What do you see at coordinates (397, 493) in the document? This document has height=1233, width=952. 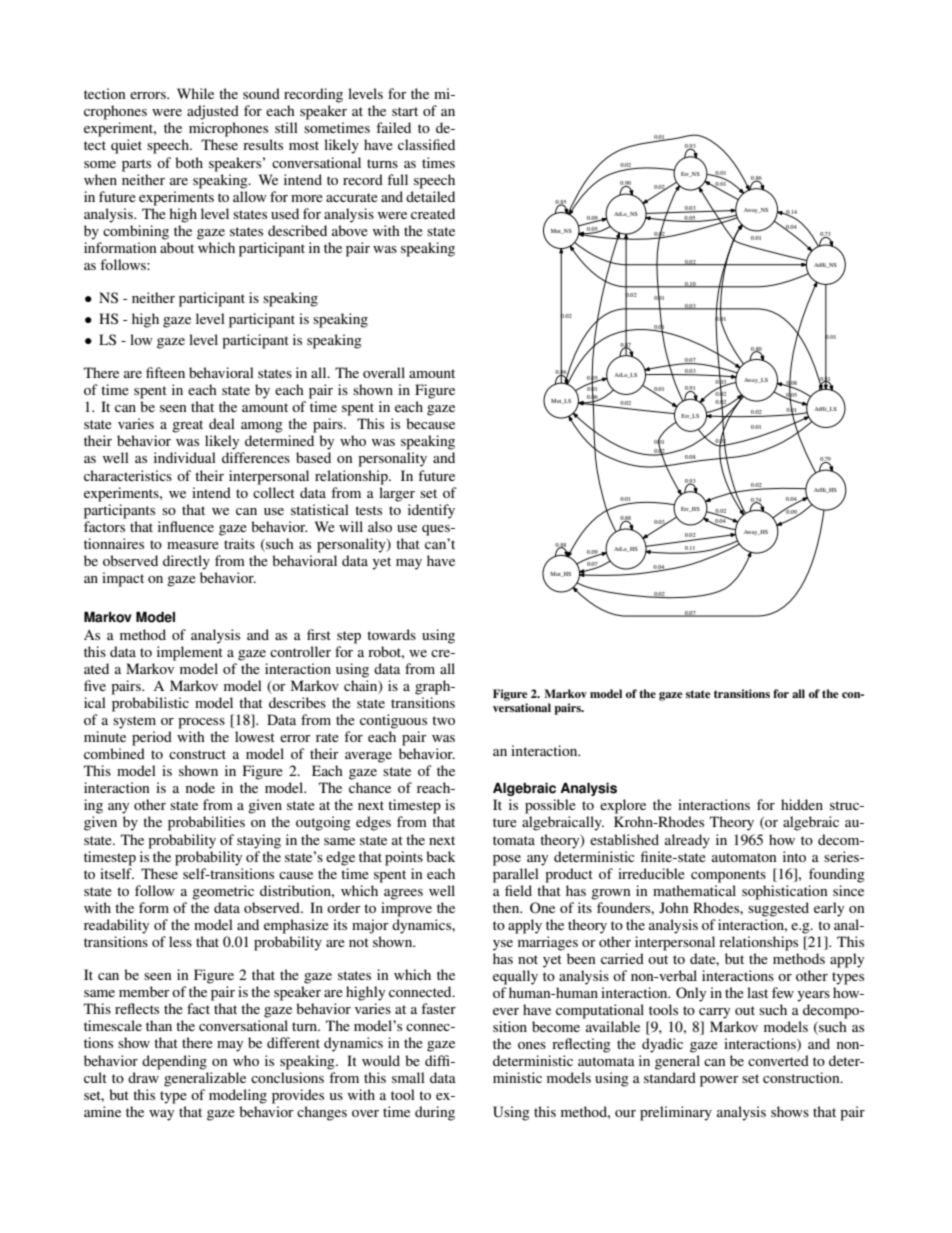 I see `larger` at bounding box center [397, 493].
